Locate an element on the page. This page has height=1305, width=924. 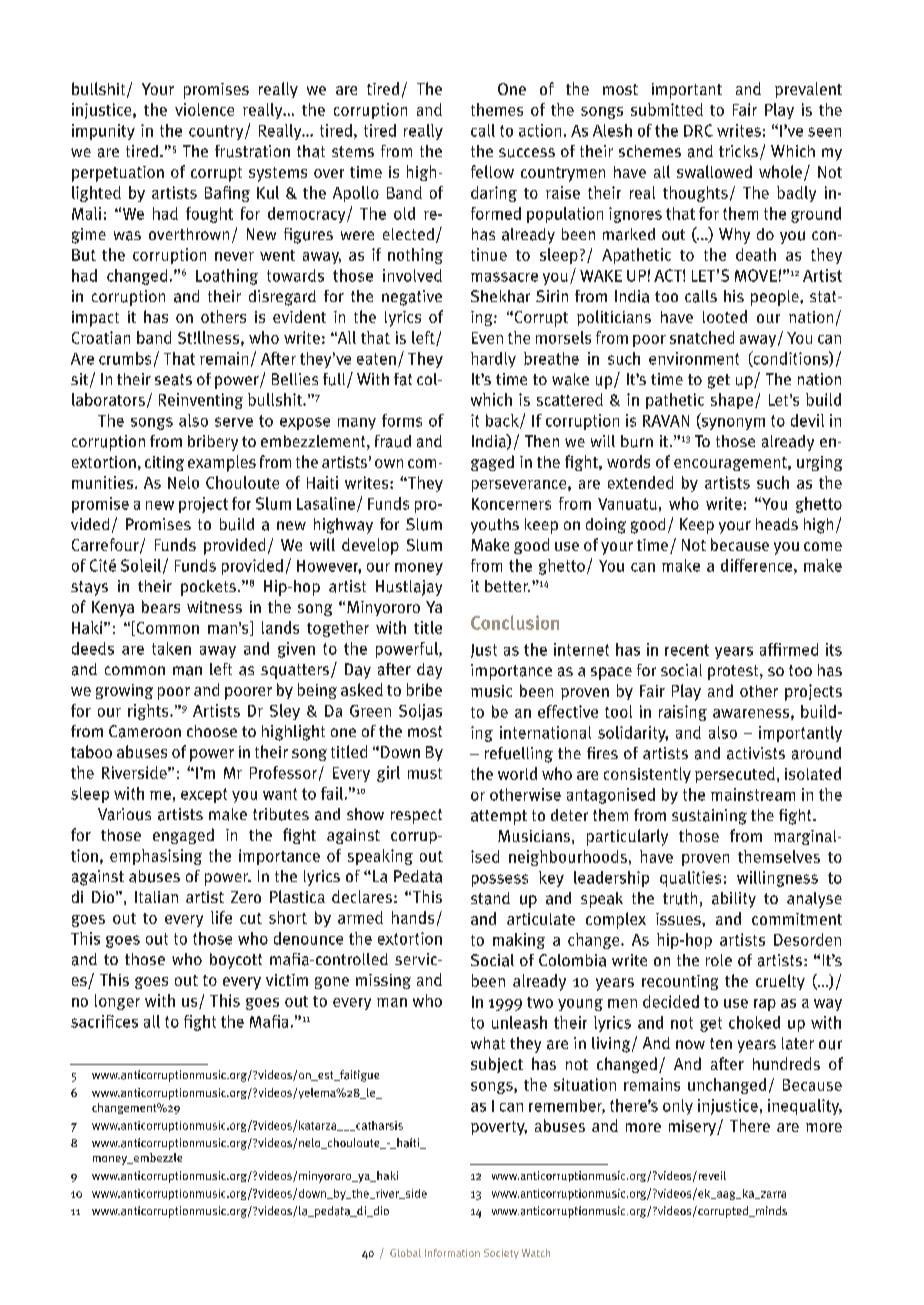
fellow is located at coordinates (492, 171).
